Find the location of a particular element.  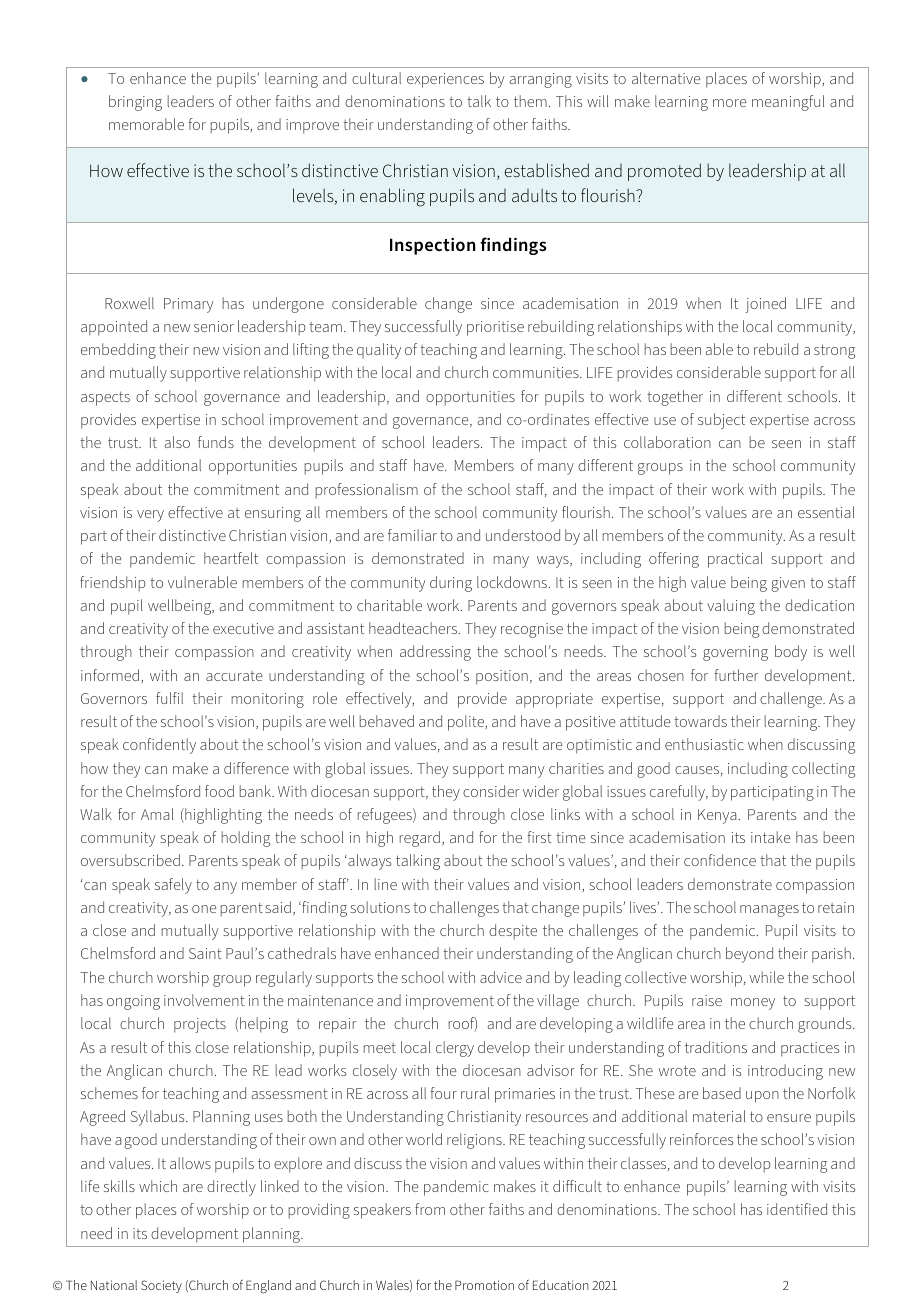

money is located at coordinates (753, 1004).
